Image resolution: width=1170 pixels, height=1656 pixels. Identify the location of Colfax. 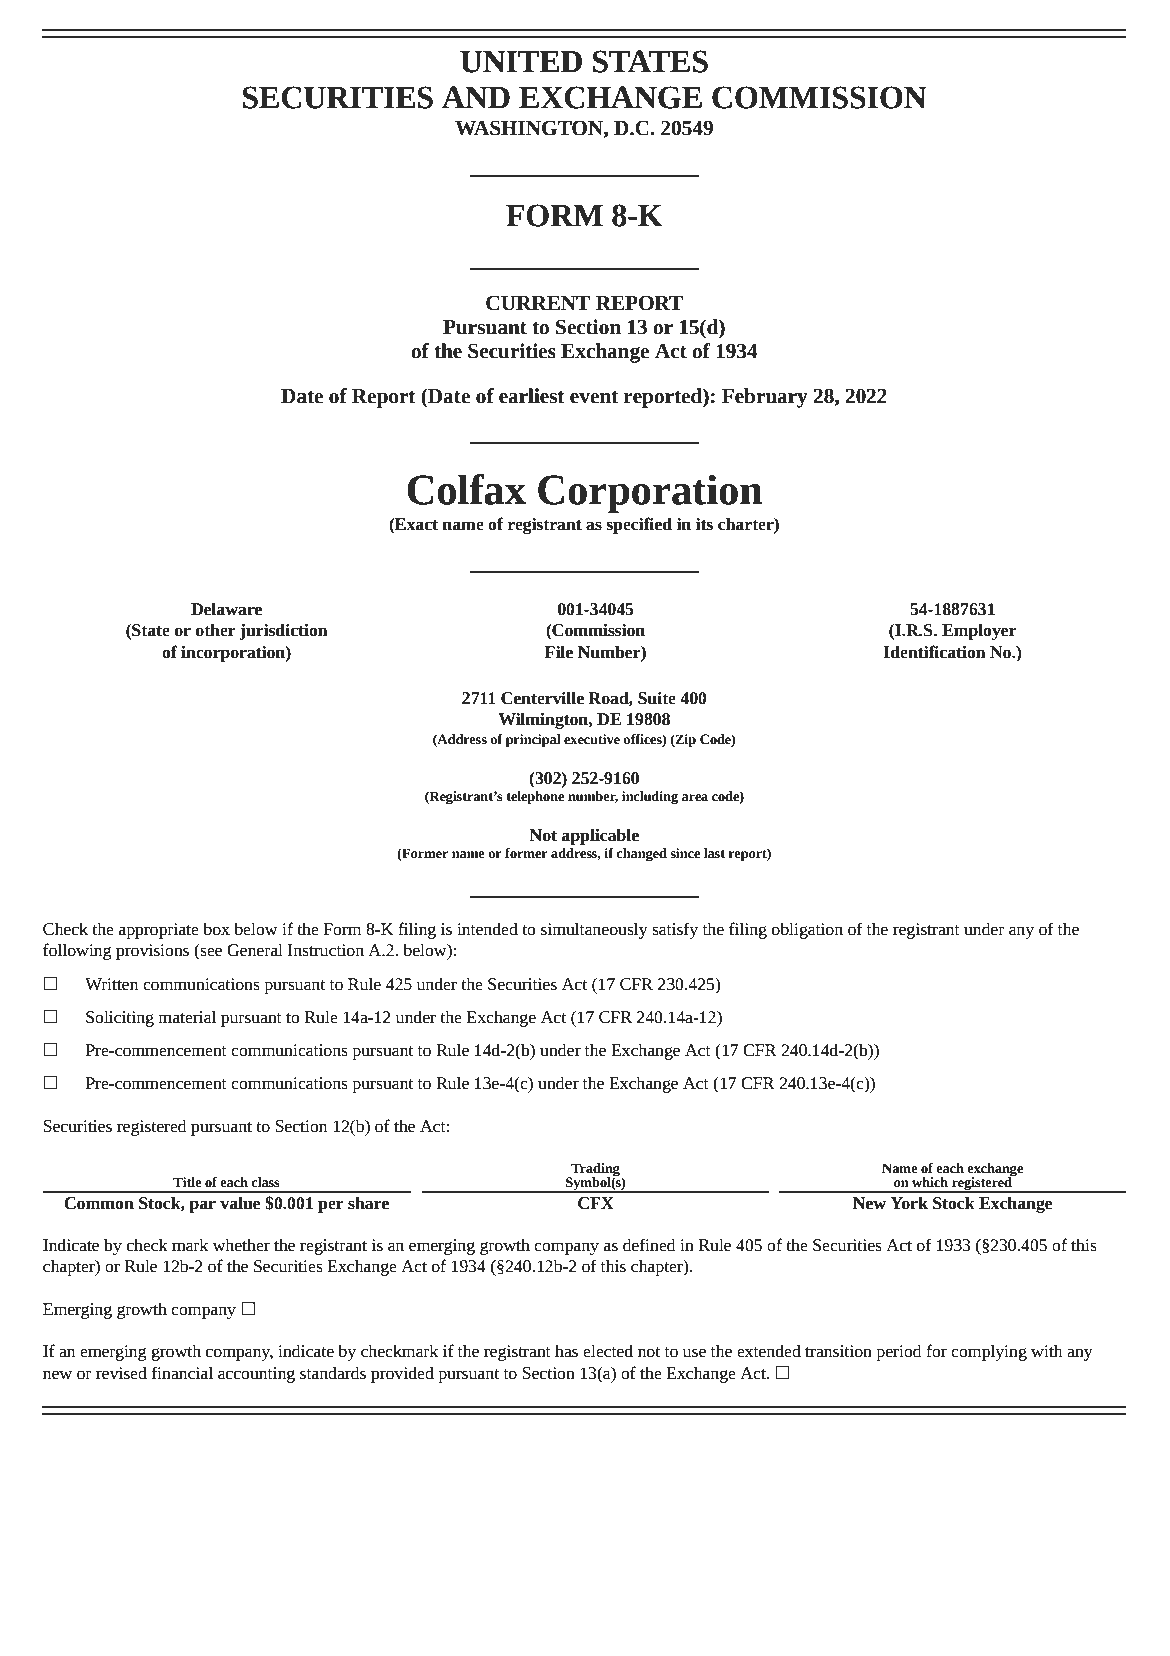
(466, 489).
